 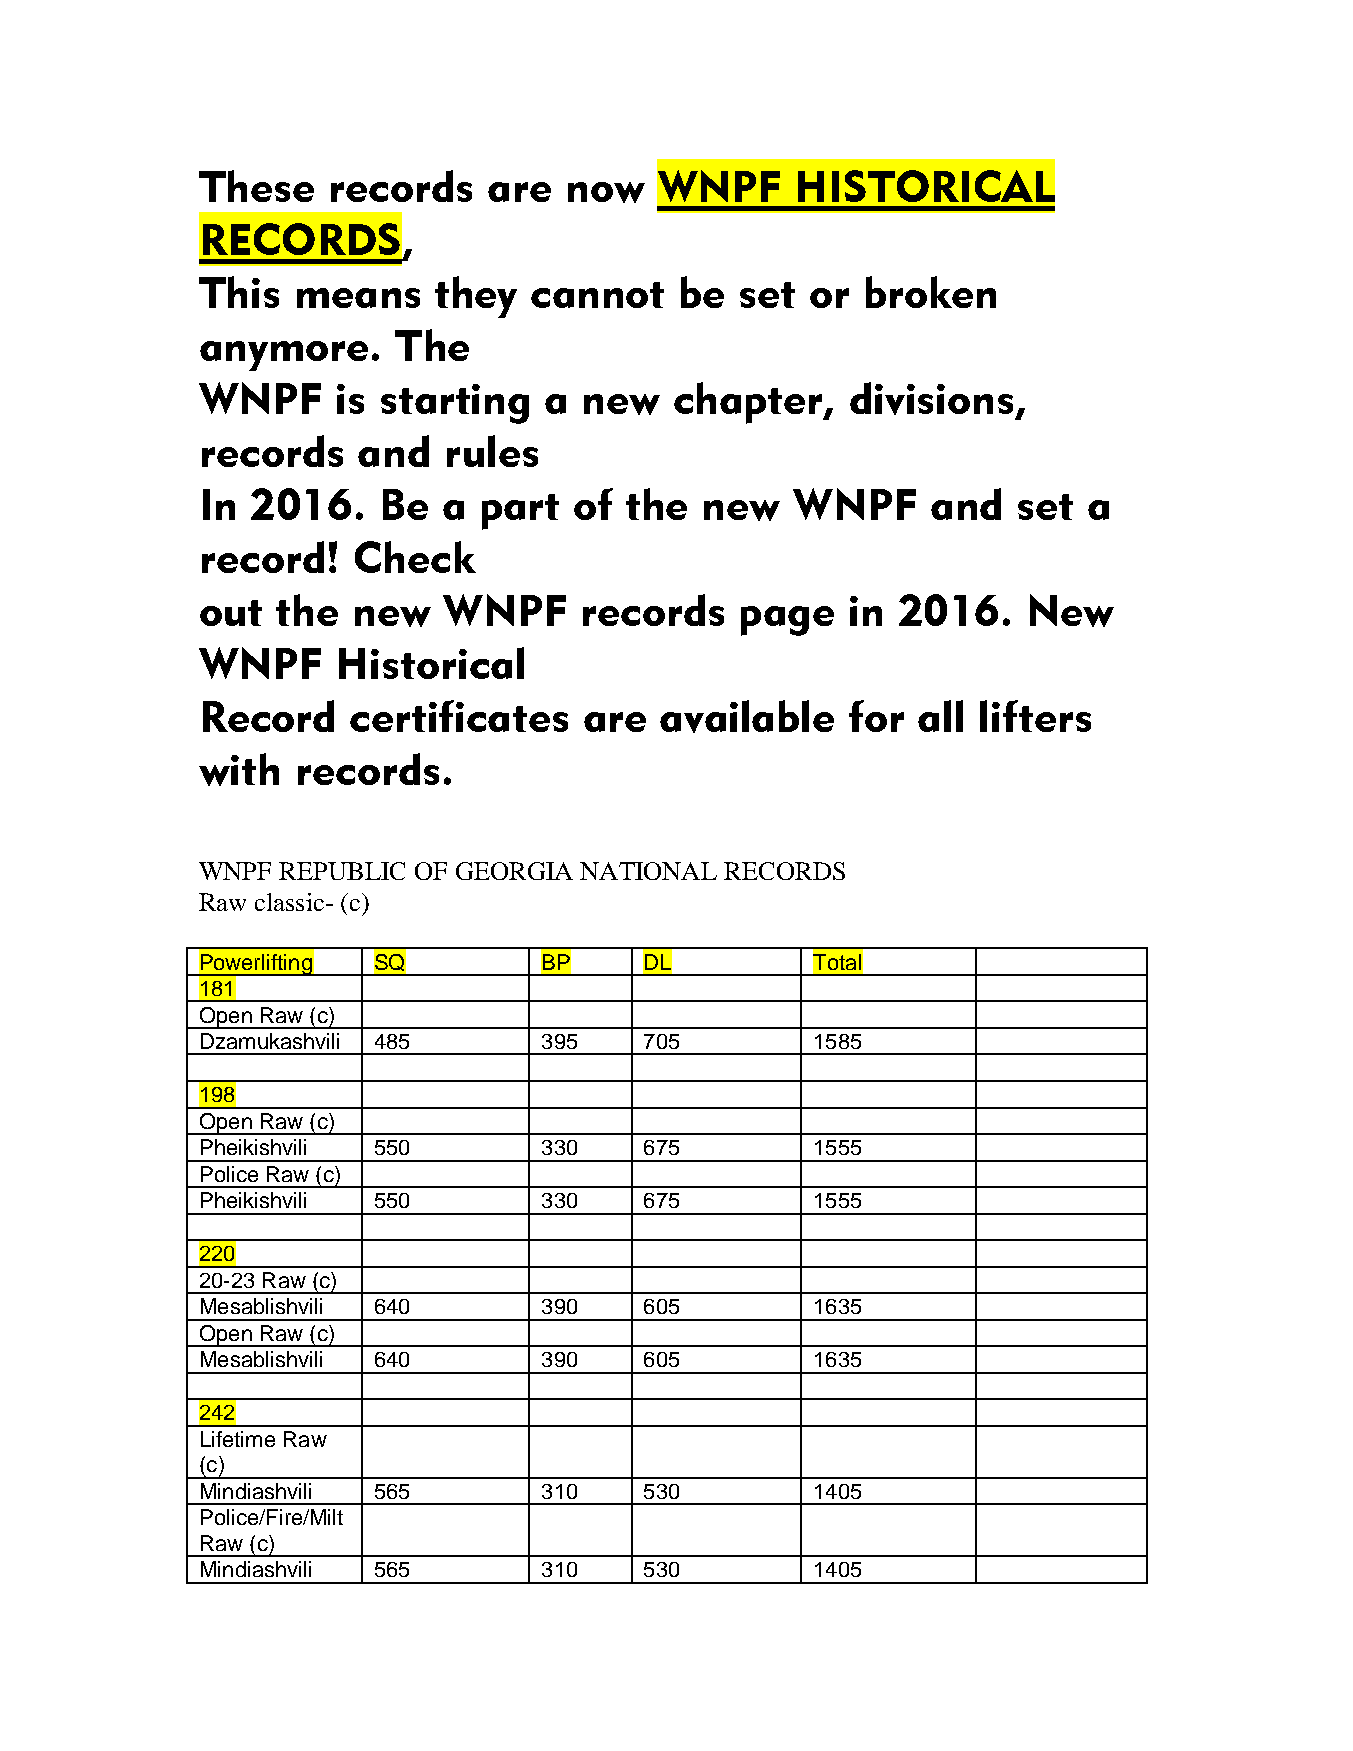 What do you see at coordinates (520, 512) in the screenshot?
I see `part` at bounding box center [520, 512].
